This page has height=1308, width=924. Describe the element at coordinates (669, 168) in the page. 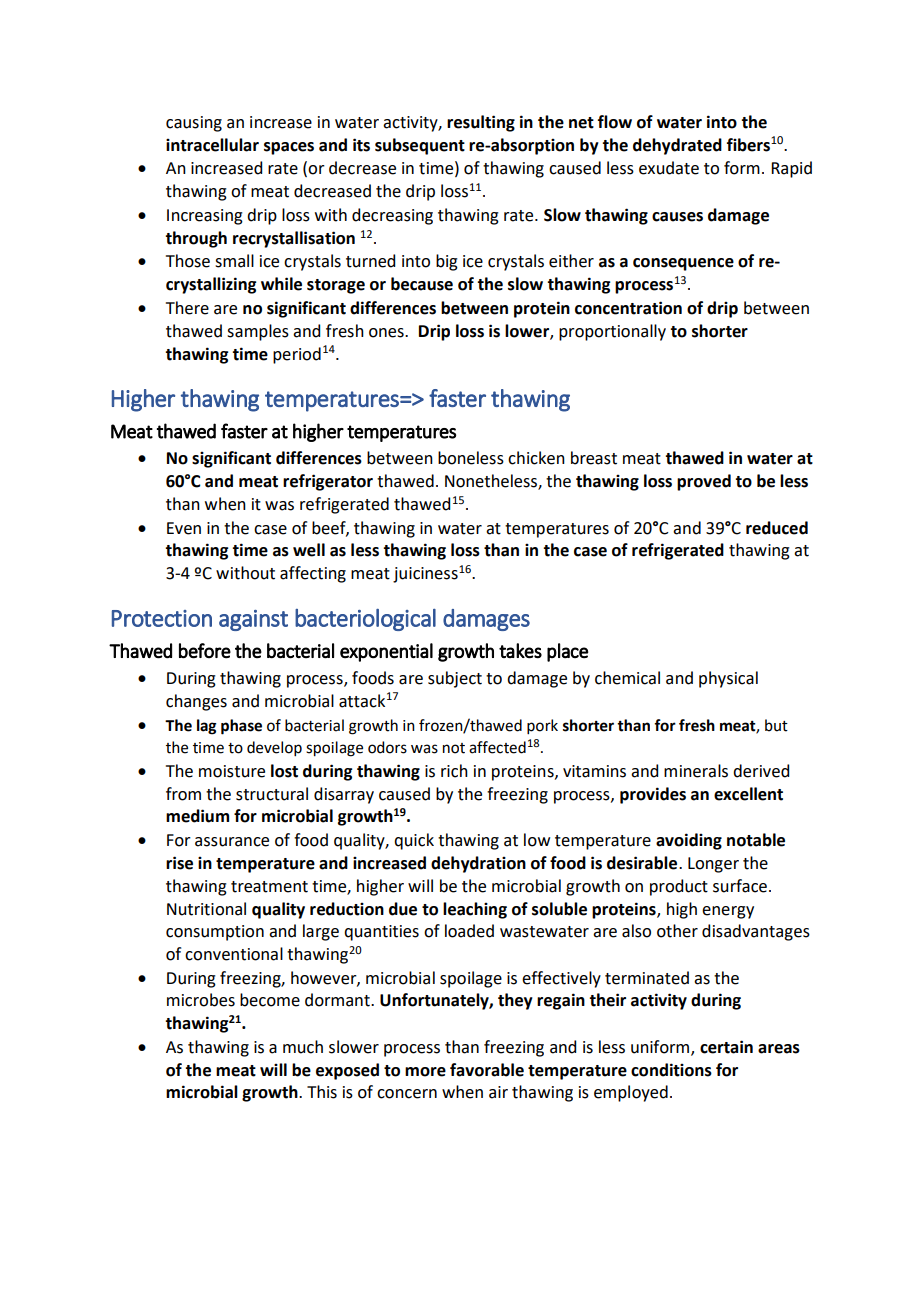

I see `exudate` at that location.
